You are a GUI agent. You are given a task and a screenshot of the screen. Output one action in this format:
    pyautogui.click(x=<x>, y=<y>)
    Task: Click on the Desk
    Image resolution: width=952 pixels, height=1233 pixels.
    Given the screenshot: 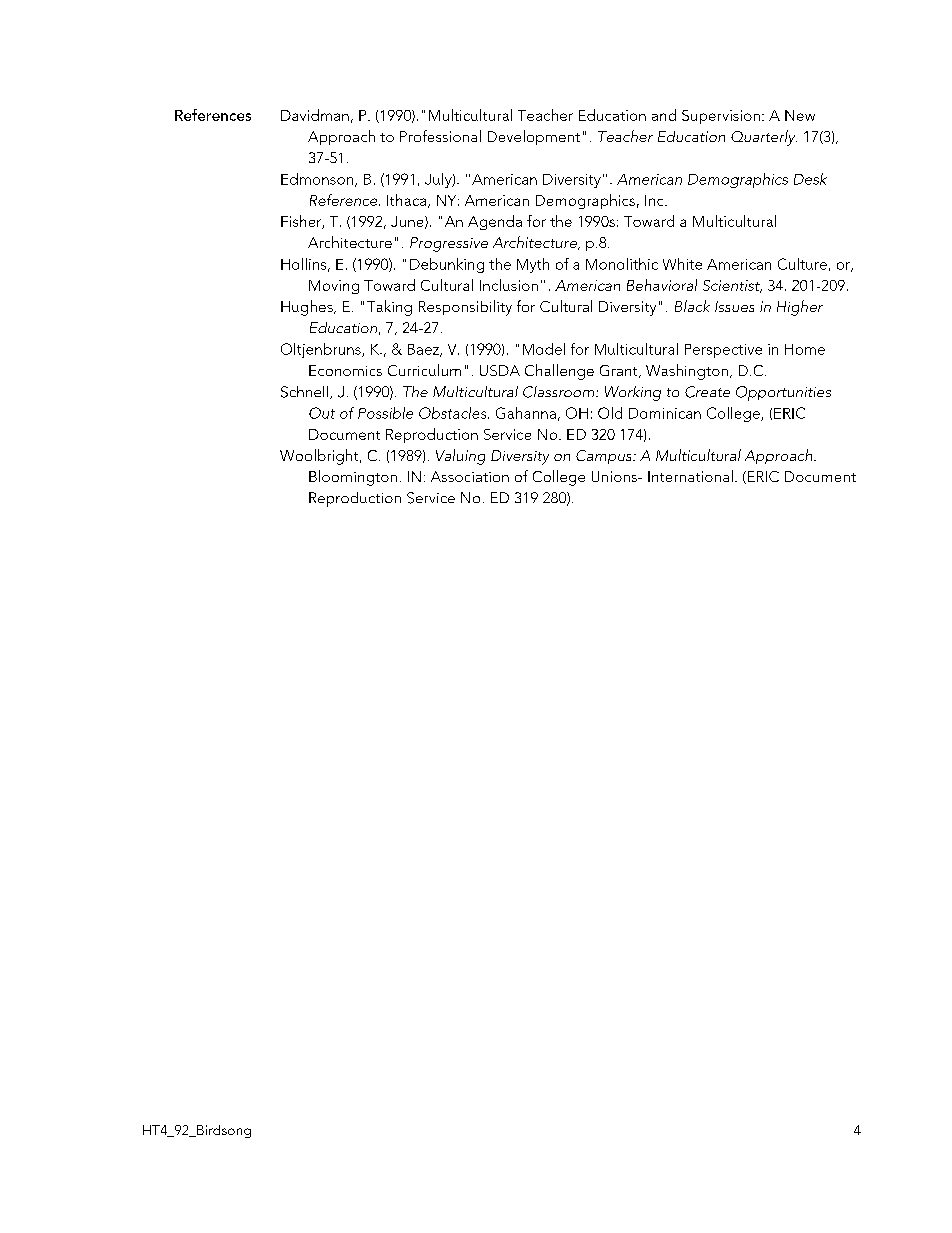 What is the action you would take?
    pyautogui.click(x=810, y=179)
